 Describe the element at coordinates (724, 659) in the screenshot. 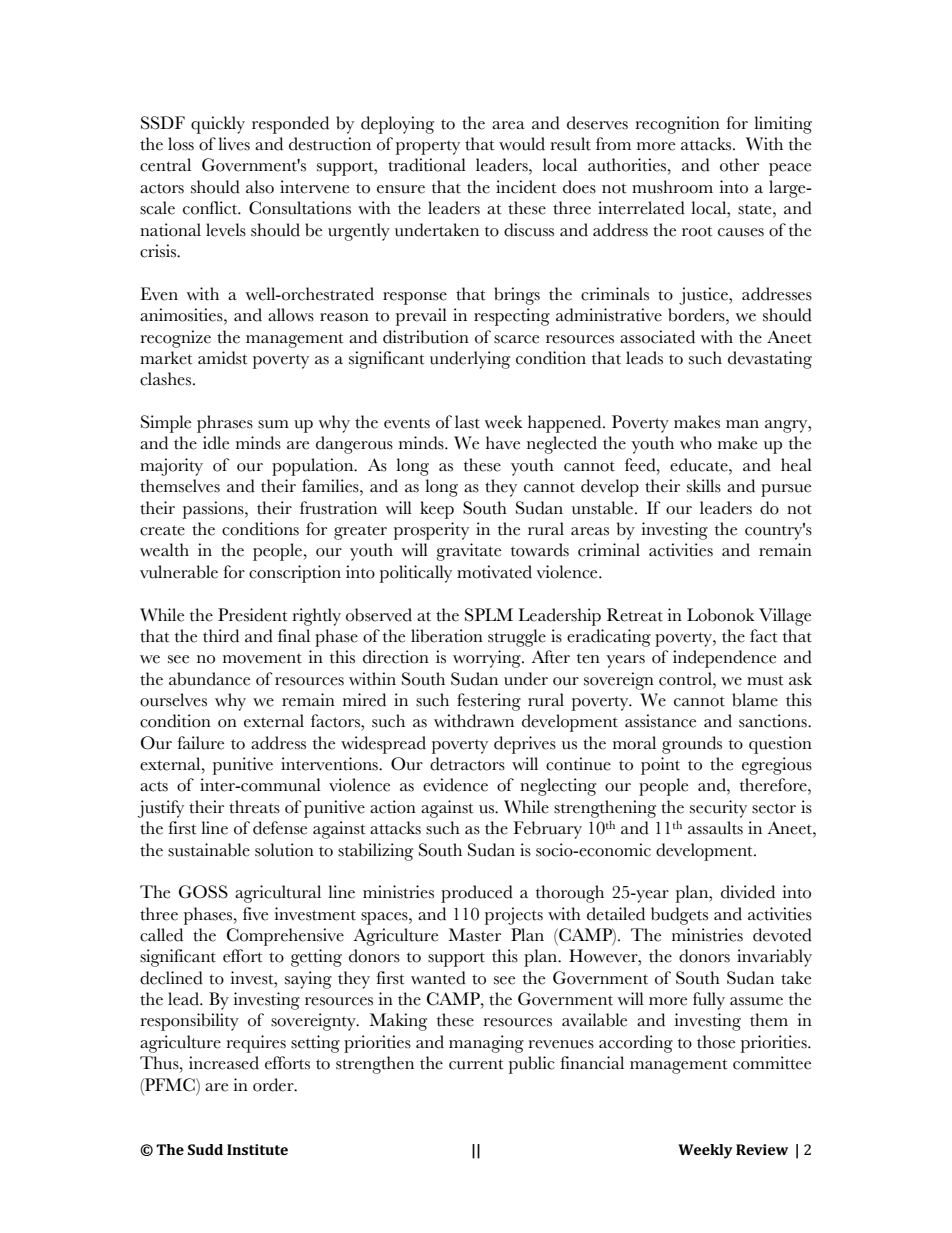

I see `independence` at that location.
